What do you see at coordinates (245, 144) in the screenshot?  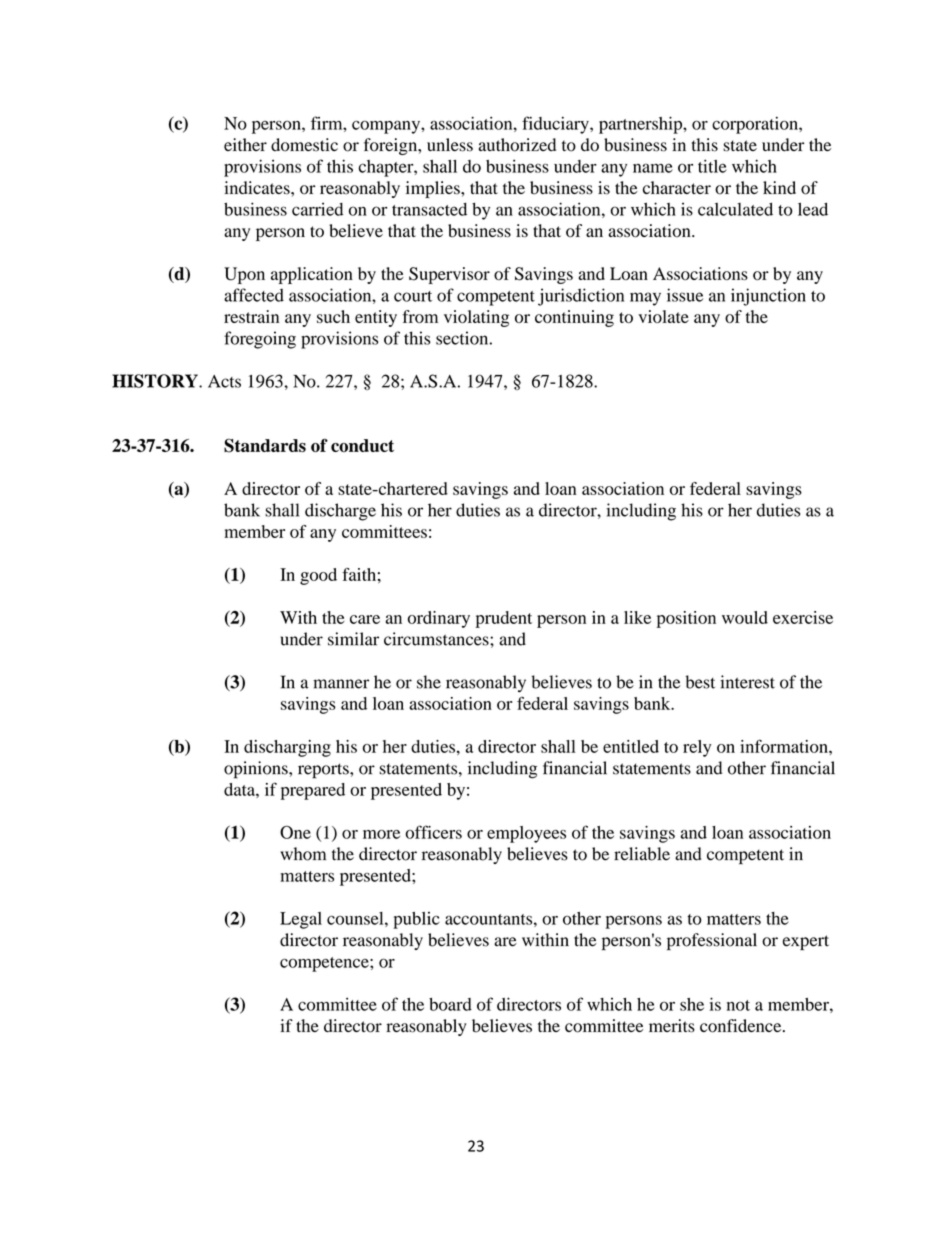 I see `either` at bounding box center [245, 144].
